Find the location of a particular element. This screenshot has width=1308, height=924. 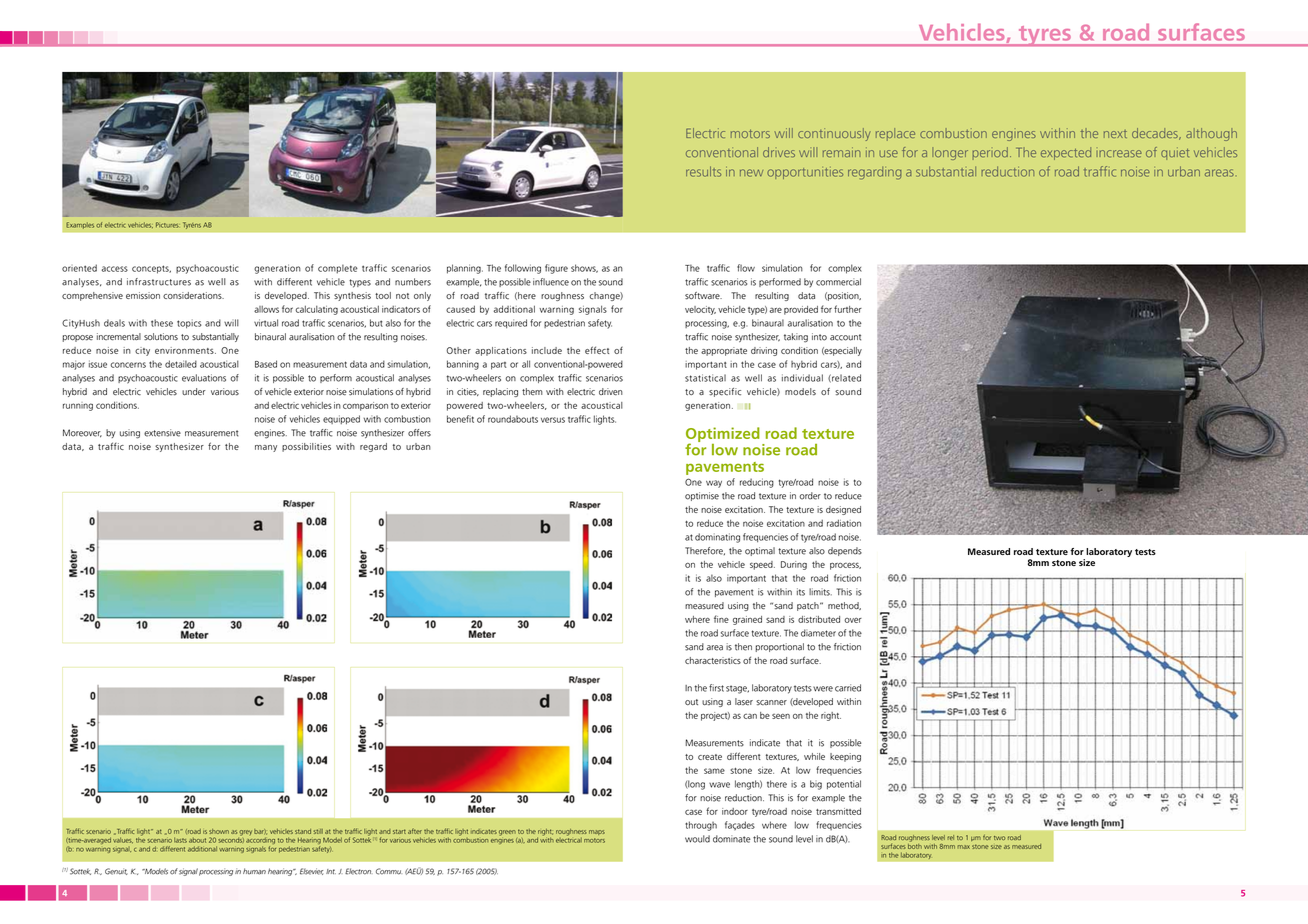

expected is located at coordinates (1066, 153).
